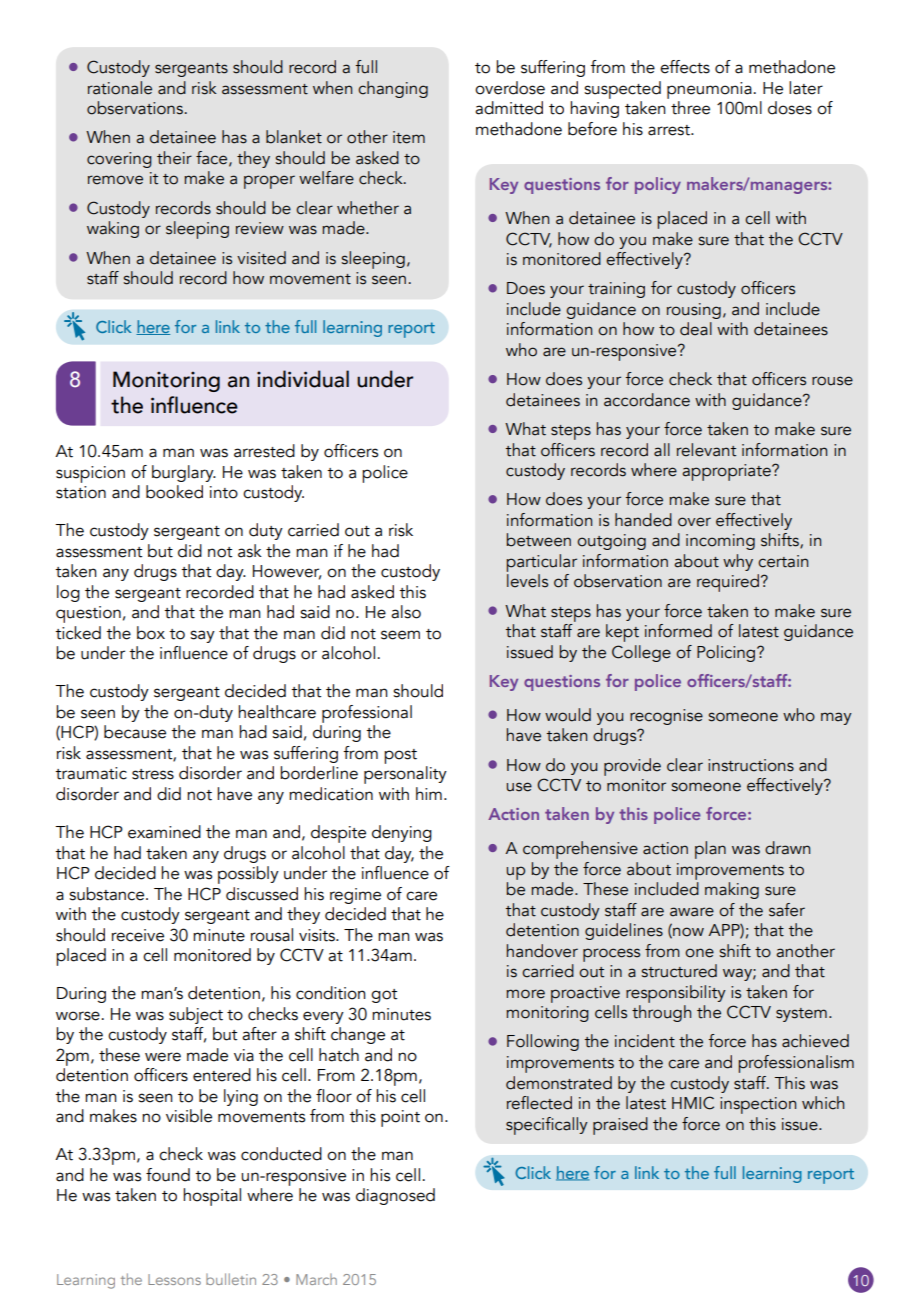  I want to click on Lessons, so click(174, 1279).
